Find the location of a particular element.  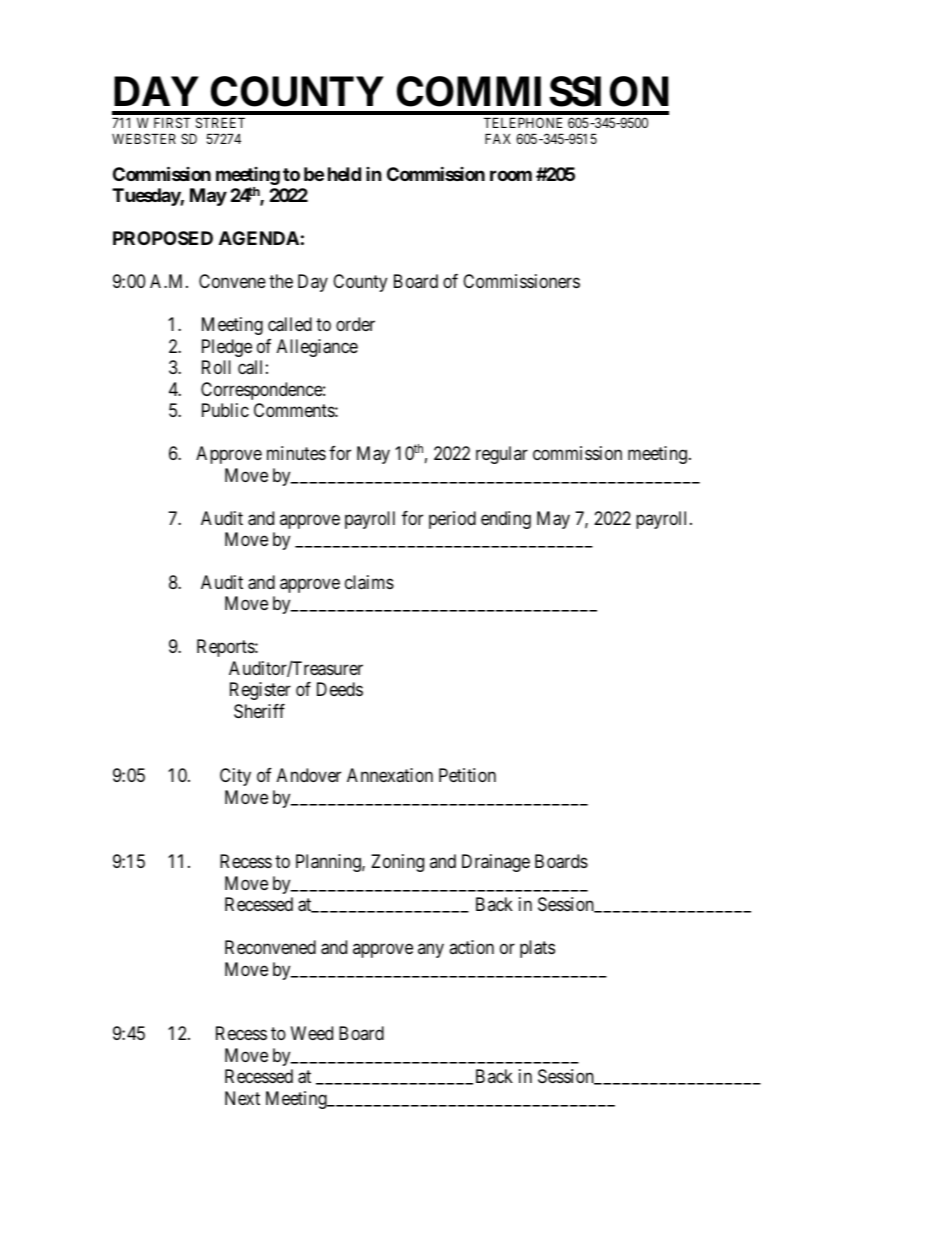

Andover is located at coordinates (309, 775).
